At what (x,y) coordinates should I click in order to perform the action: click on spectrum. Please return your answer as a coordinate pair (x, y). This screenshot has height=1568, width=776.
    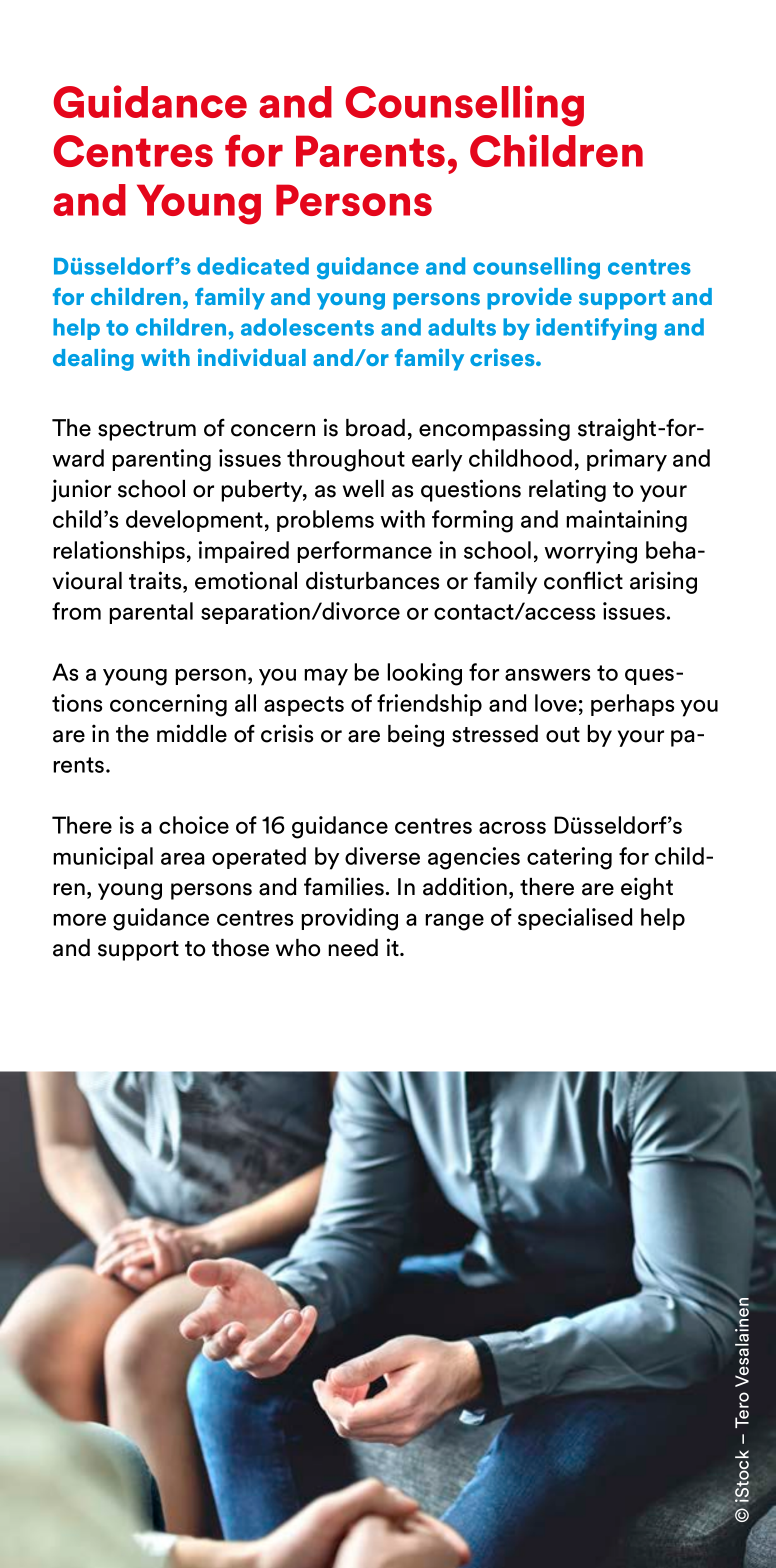
    Looking at the image, I should click on (147, 431).
